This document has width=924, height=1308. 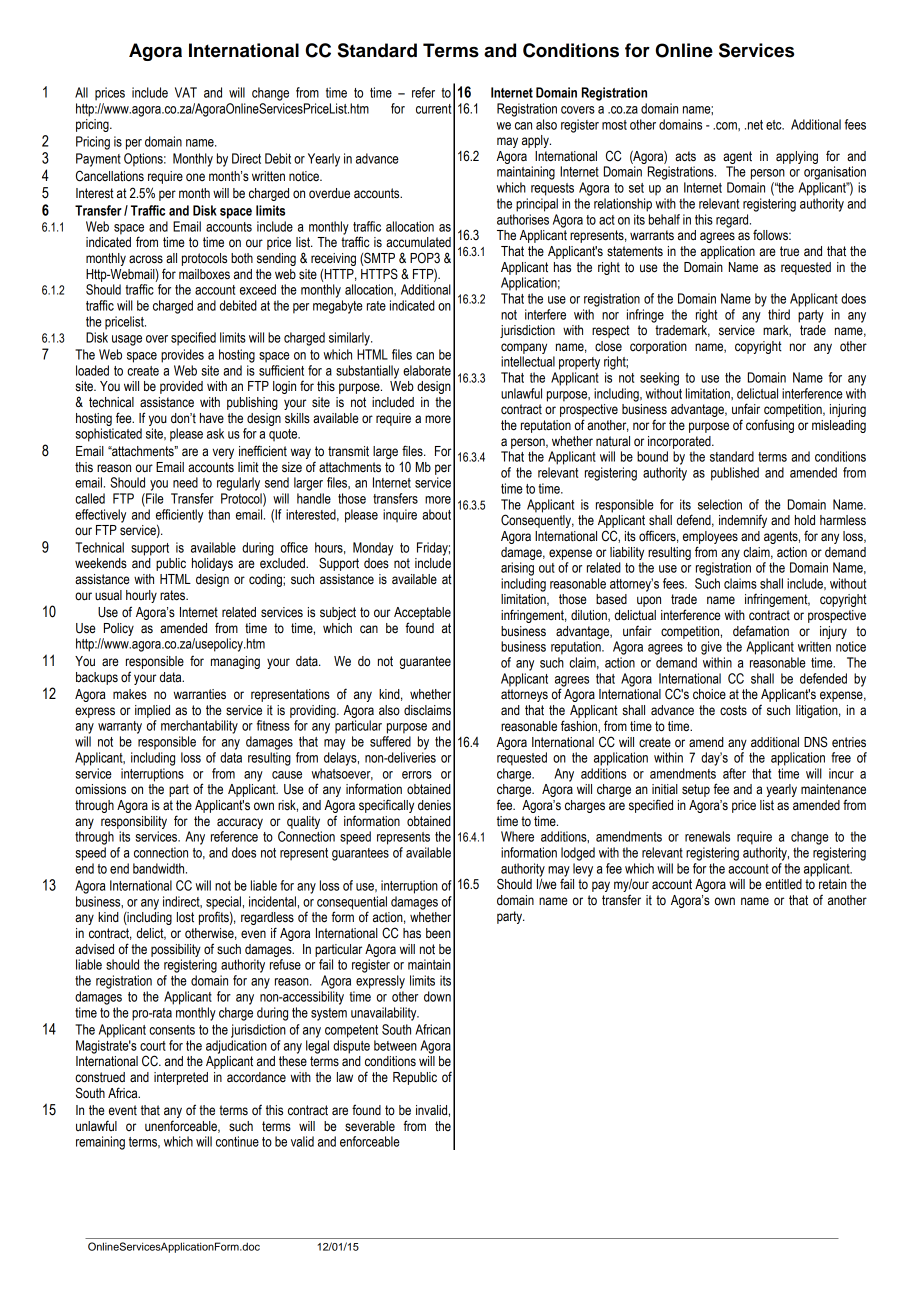 I want to click on requests, so click(x=552, y=189).
